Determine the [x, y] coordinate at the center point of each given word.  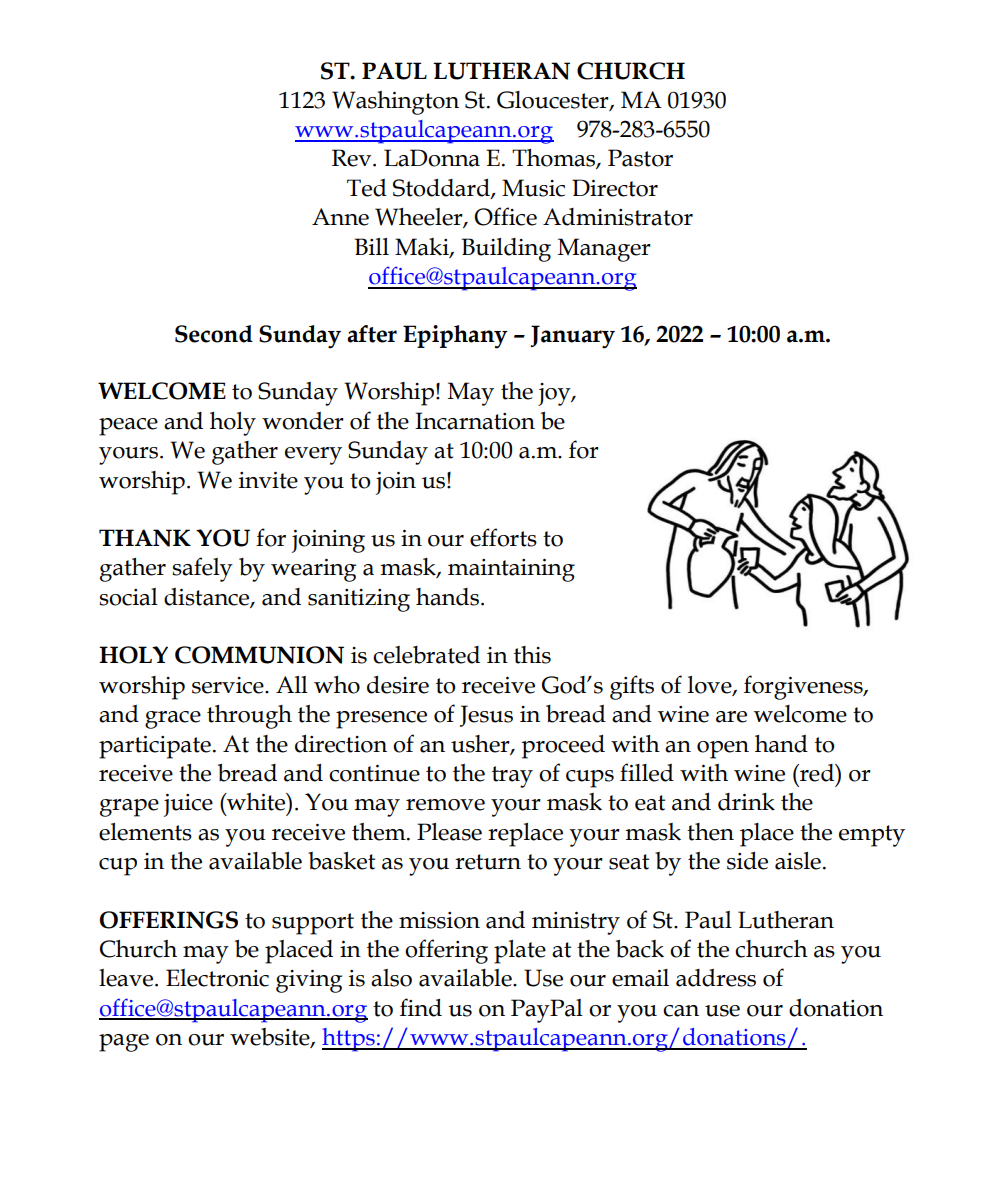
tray [512, 777]
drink [746, 802]
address [716, 978]
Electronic [217, 978]
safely [202, 569]
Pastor [640, 158]
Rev [353, 158]
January [573, 337]
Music [533, 188]
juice [188, 805]
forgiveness [804, 687]
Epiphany [455, 337]
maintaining [511, 570]
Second [214, 334]
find [421, 1007]
